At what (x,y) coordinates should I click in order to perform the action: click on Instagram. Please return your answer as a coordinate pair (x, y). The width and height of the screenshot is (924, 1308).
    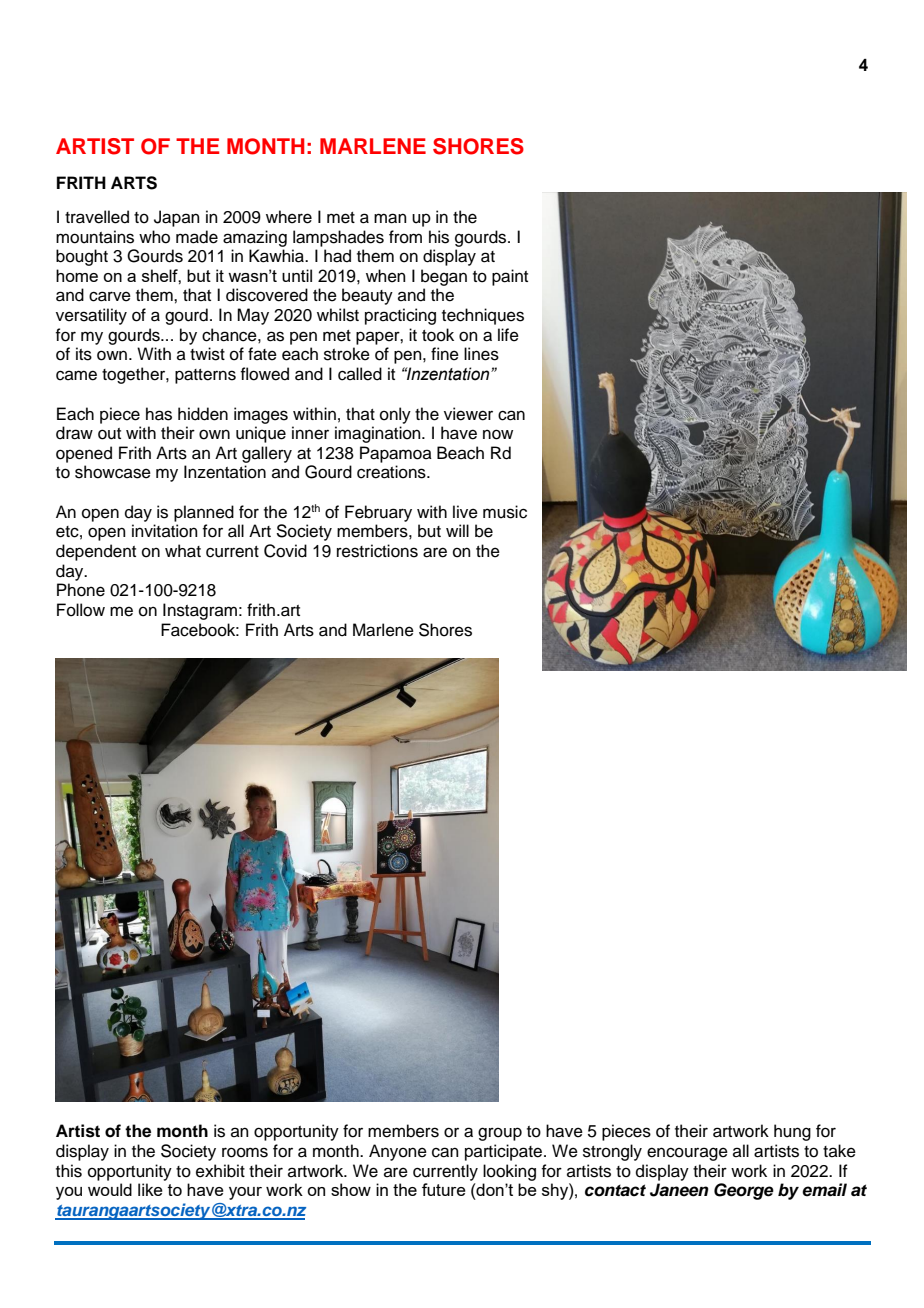
    Looking at the image, I should click on (200, 611).
